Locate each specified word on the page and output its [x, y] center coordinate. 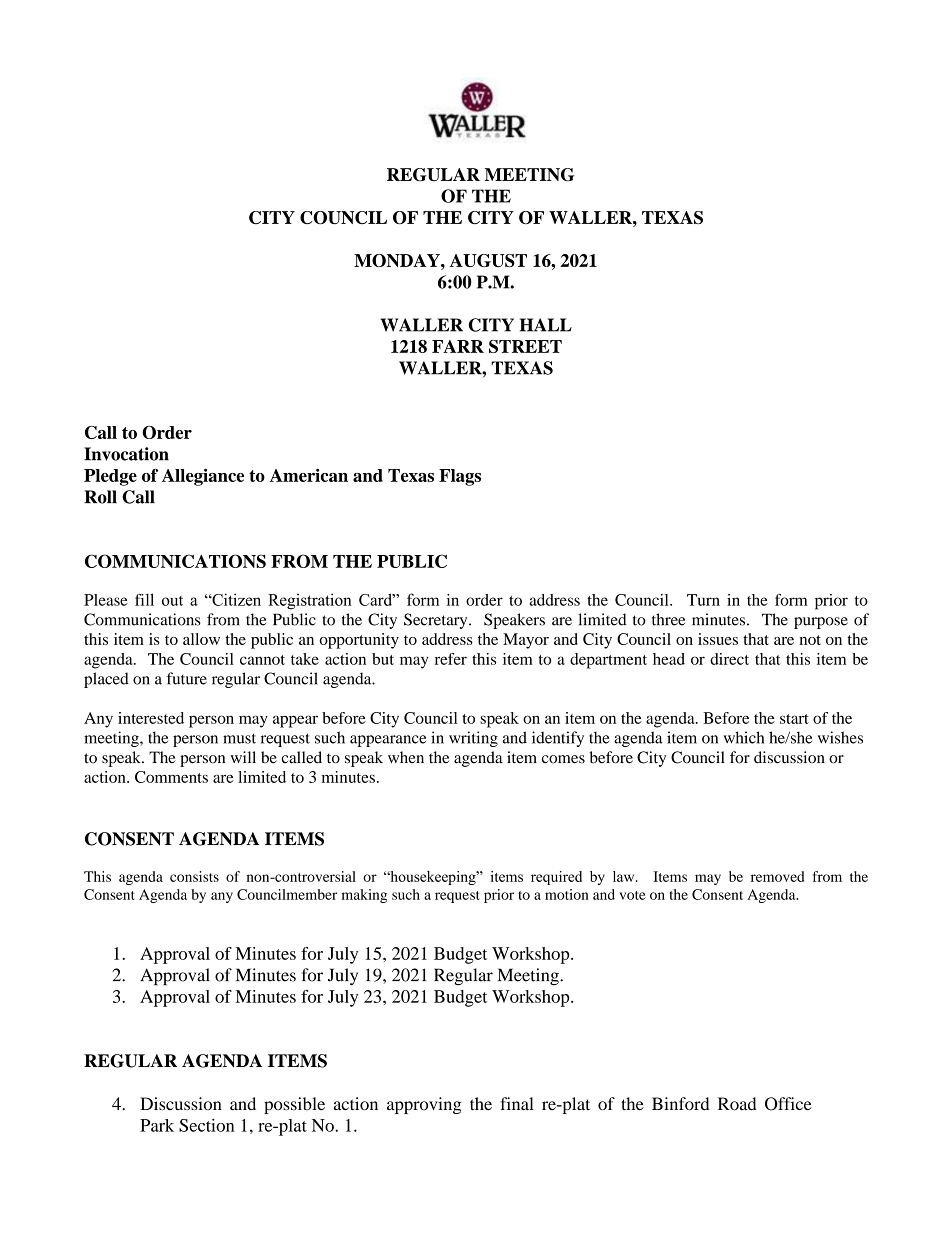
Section [206, 1125]
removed [777, 876]
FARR [458, 346]
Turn [703, 600]
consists [194, 876]
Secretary [437, 621]
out [172, 601]
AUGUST [488, 260]
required [556, 878]
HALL [546, 325]
